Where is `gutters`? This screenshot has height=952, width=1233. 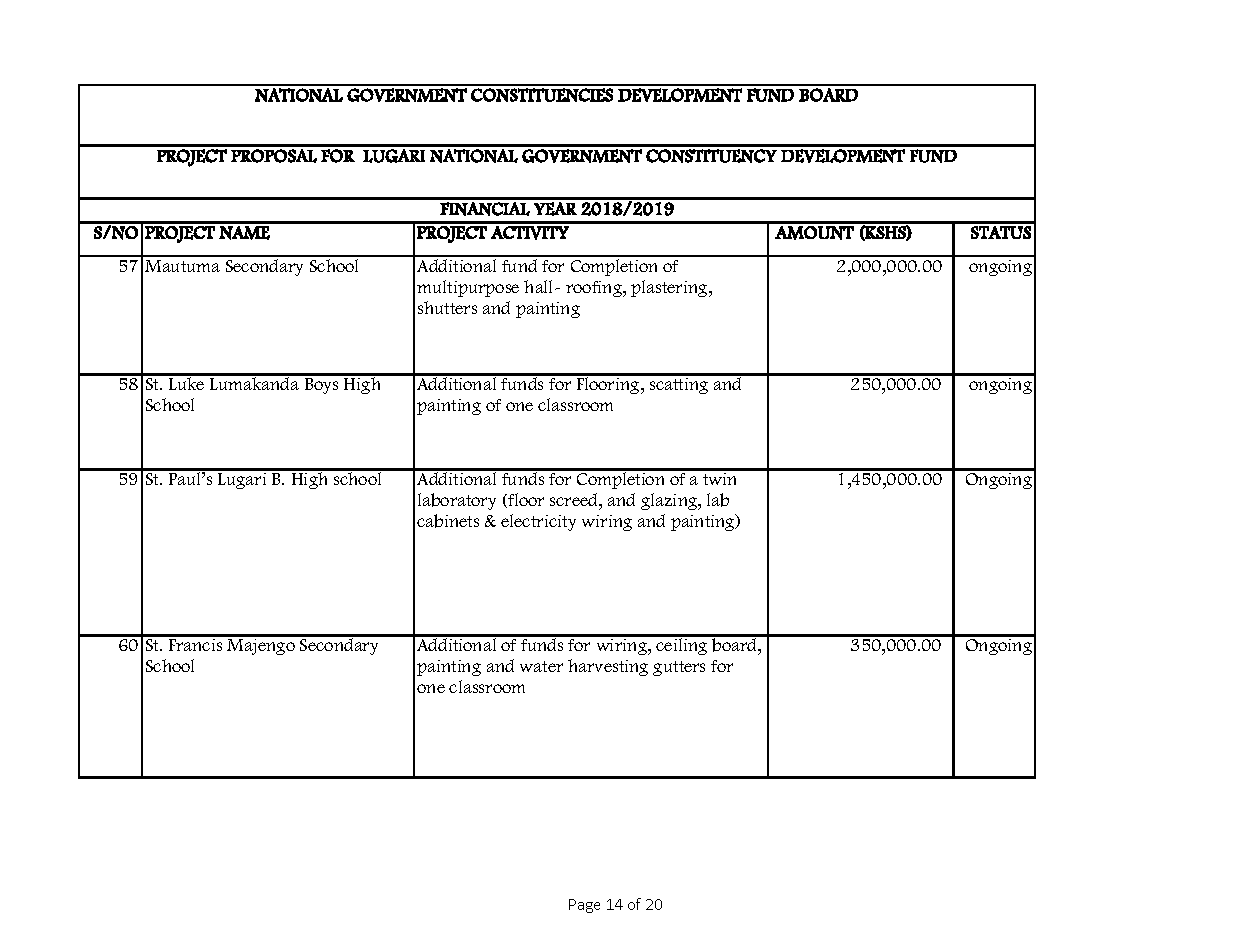
gutters is located at coordinates (679, 668).
